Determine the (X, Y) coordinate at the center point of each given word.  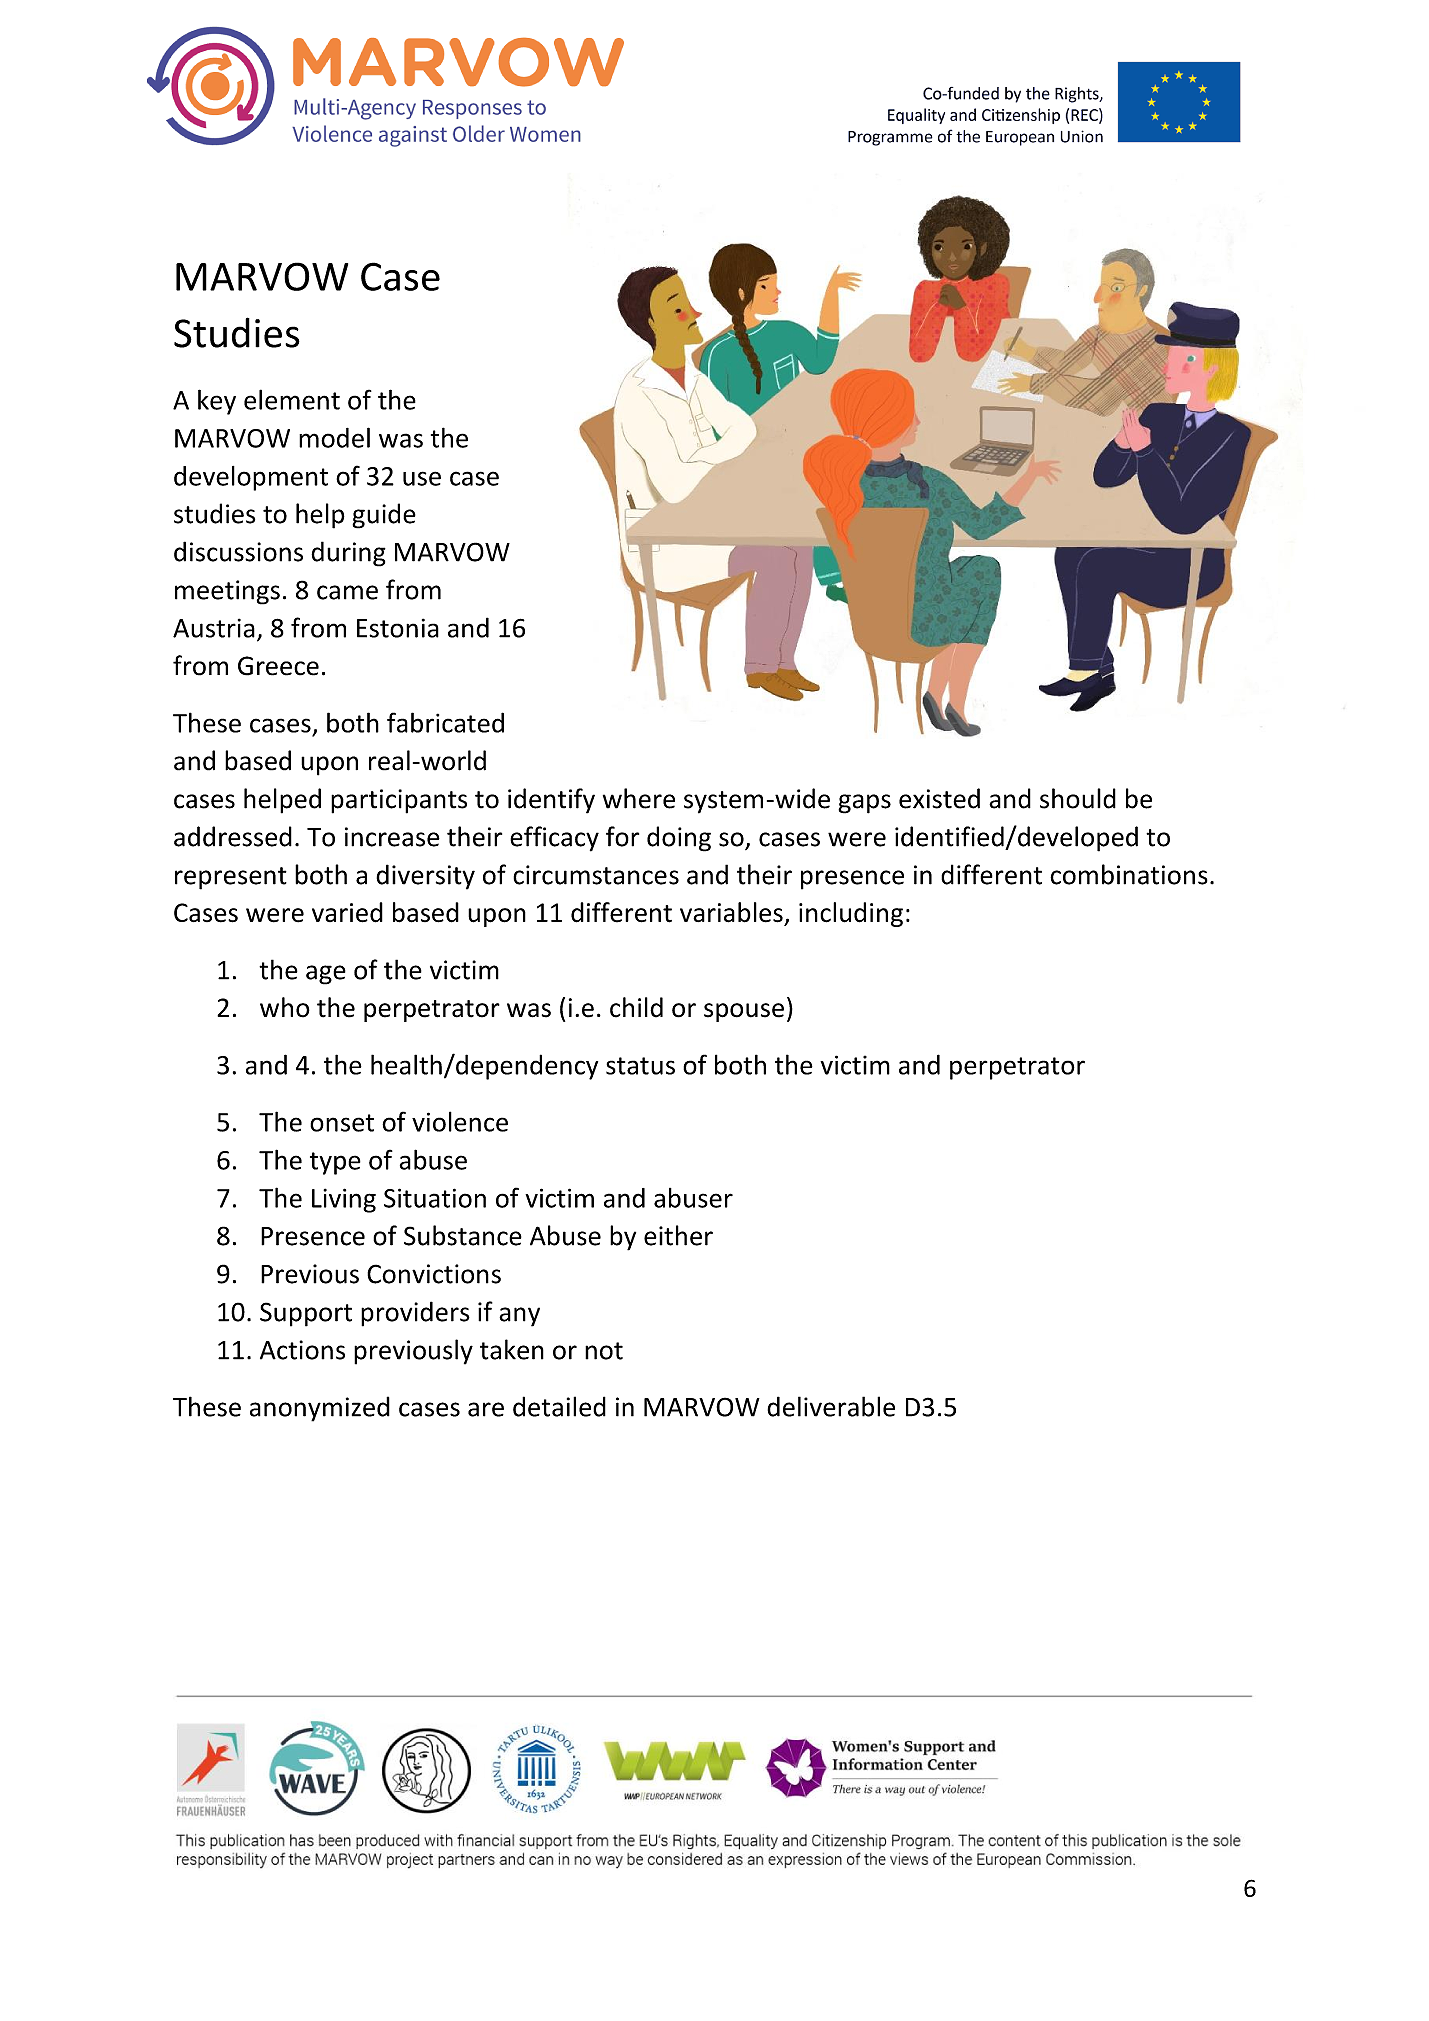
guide (384, 516)
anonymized (320, 1409)
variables (731, 912)
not (604, 1351)
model (334, 437)
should (1078, 798)
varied (347, 912)
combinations (1129, 874)
